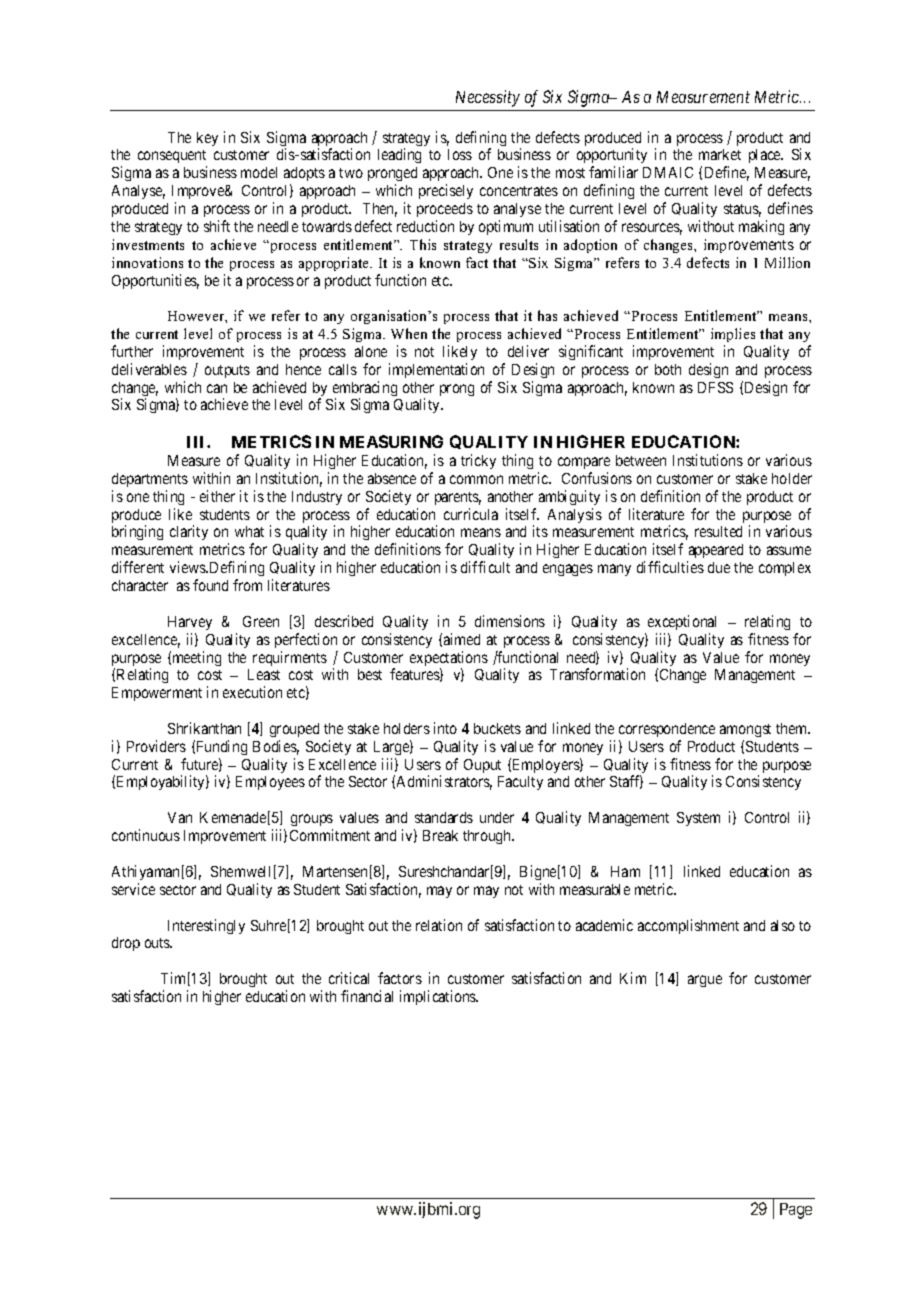 Image resolution: width=924 pixels, height=1308 pixels. I want to click on market, so click(720, 154).
